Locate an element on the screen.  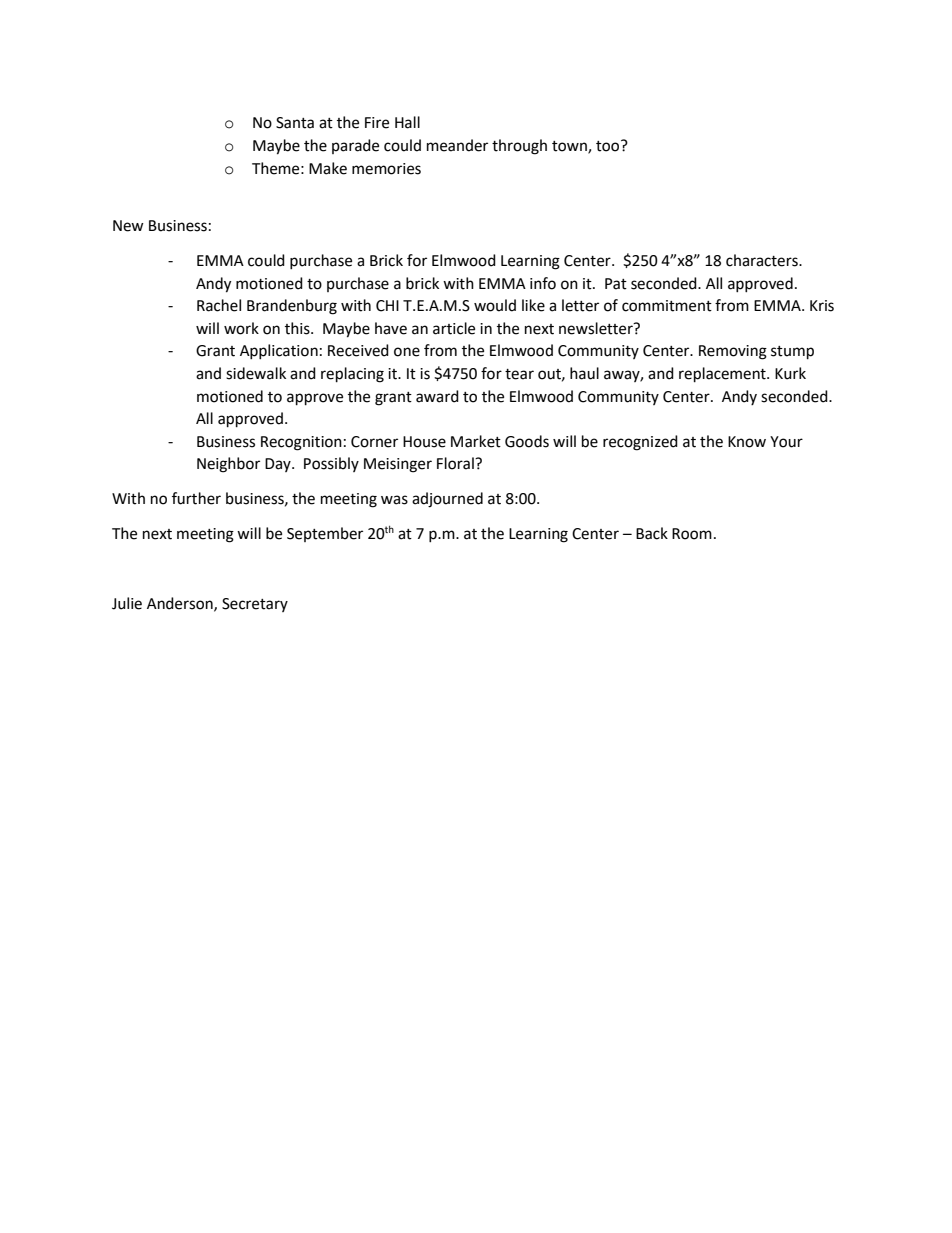
Santa is located at coordinates (295, 123).
